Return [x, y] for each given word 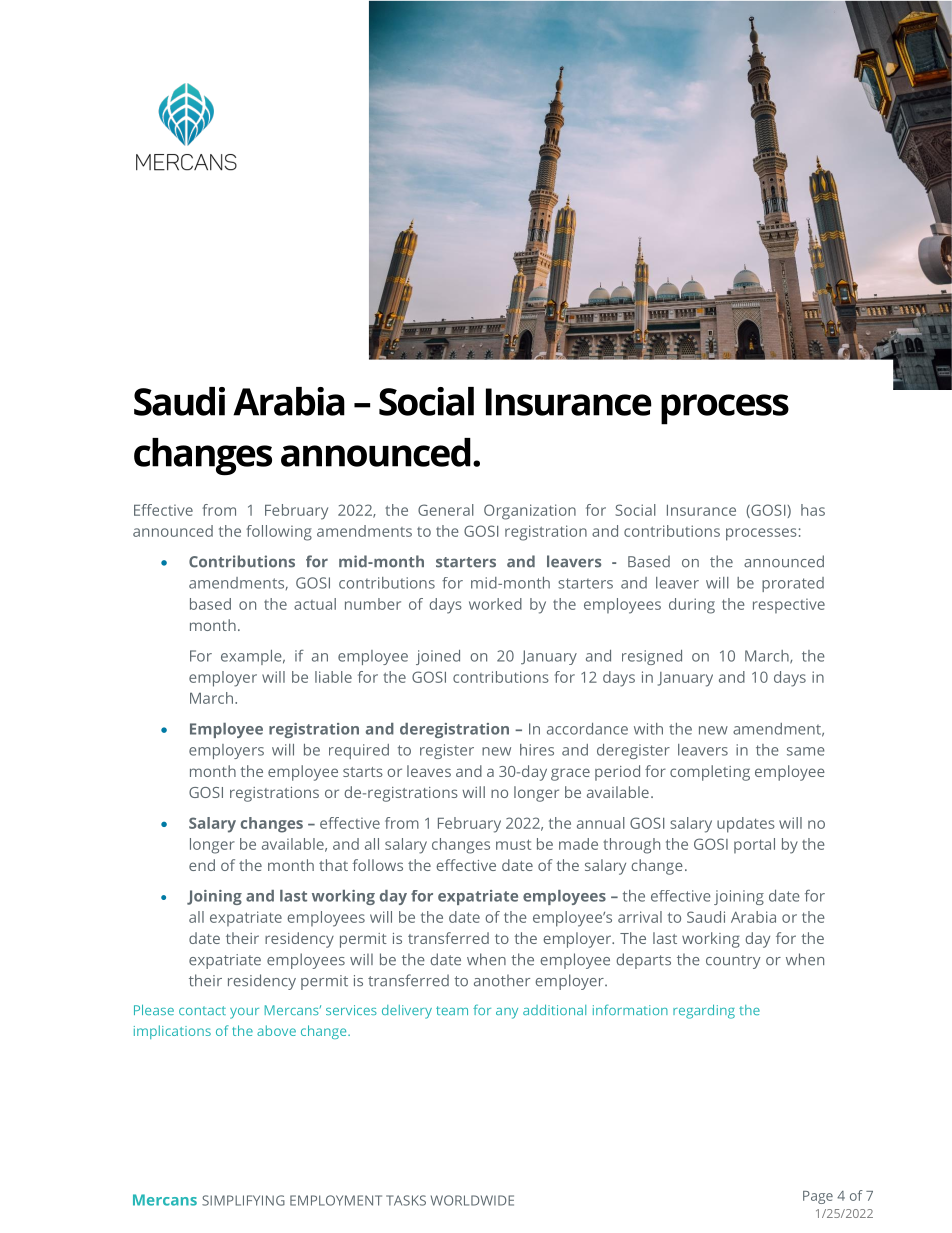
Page [818, 1197]
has [813, 510]
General [446, 510]
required [359, 751]
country [733, 962]
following [279, 533]
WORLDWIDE [472, 1200]
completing [710, 773]
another [502, 980]
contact [202, 1010]
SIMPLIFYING [243, 1200]
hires [537, 750]
